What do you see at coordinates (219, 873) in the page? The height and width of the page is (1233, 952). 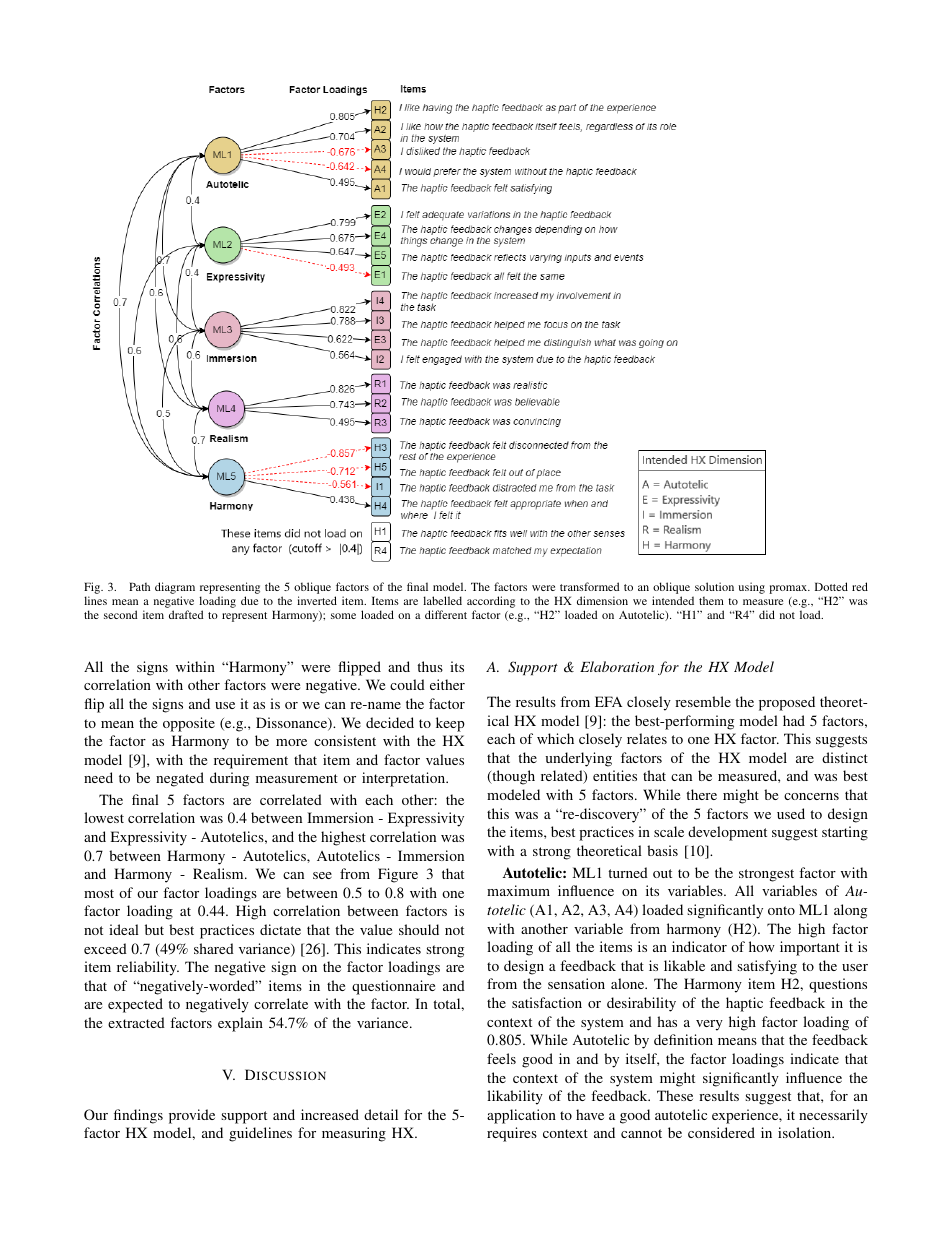 I see `Realism` at bounding box center [219, 873].
